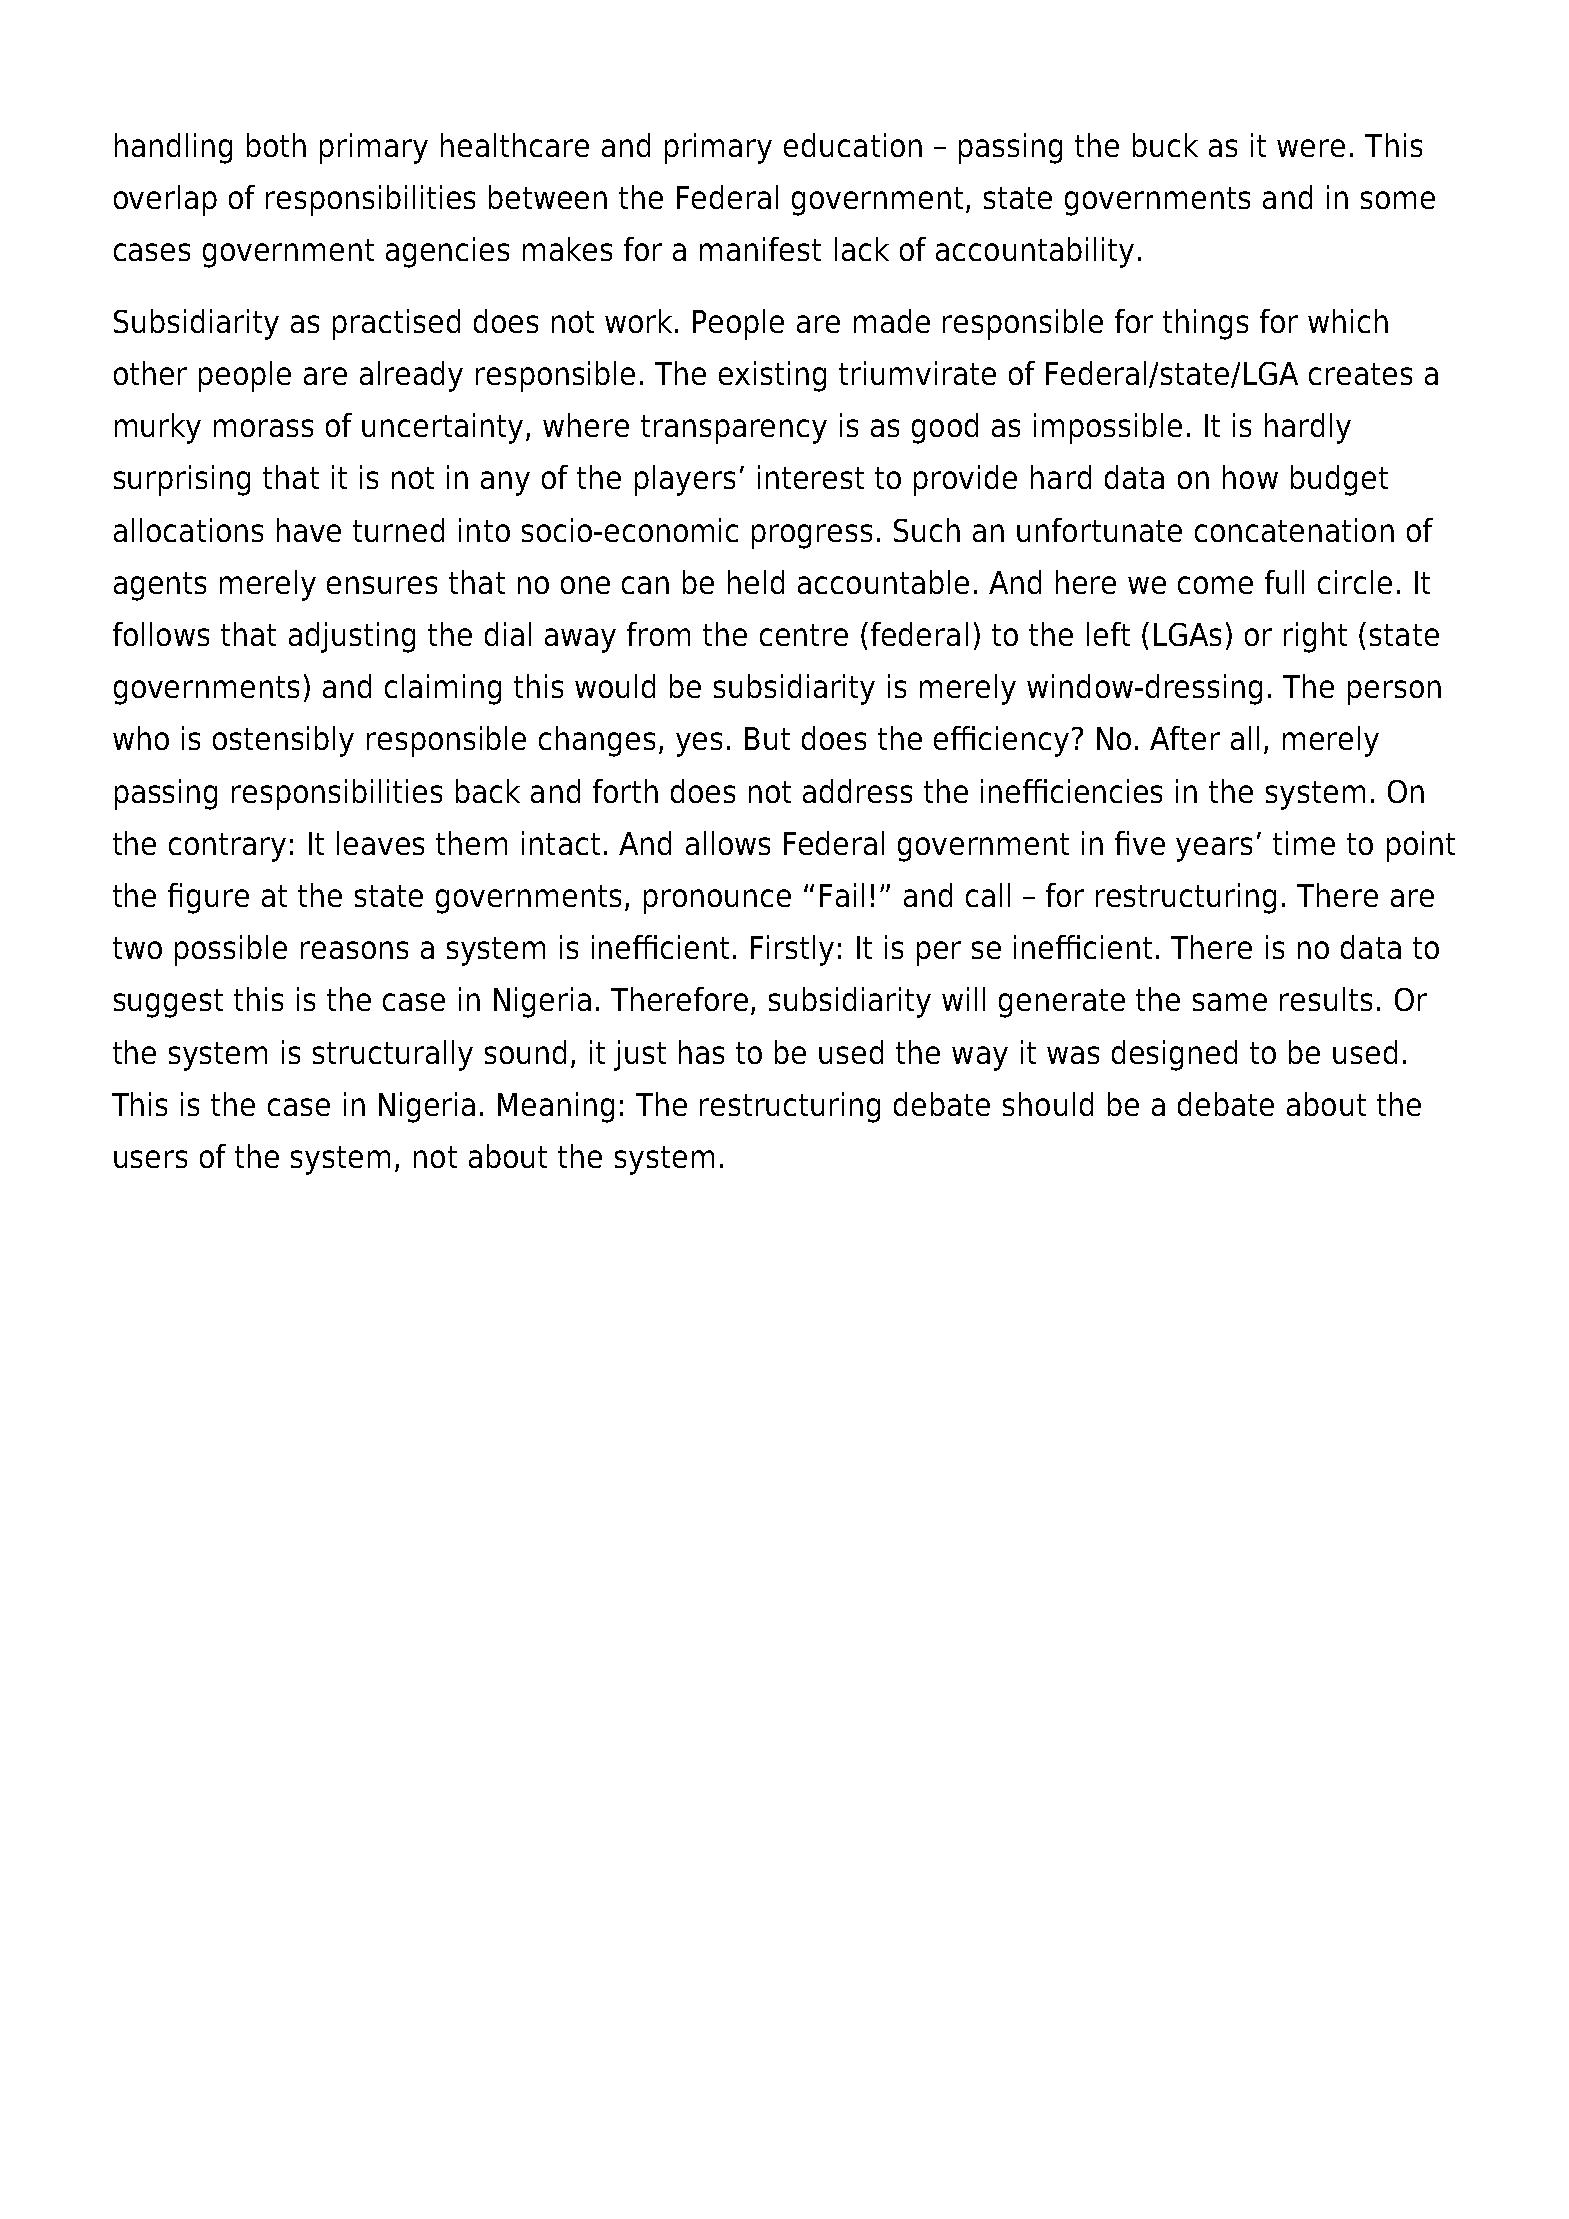 This screenshot has width=1569, height=2219. I want to click on both, so click(276, 145).
